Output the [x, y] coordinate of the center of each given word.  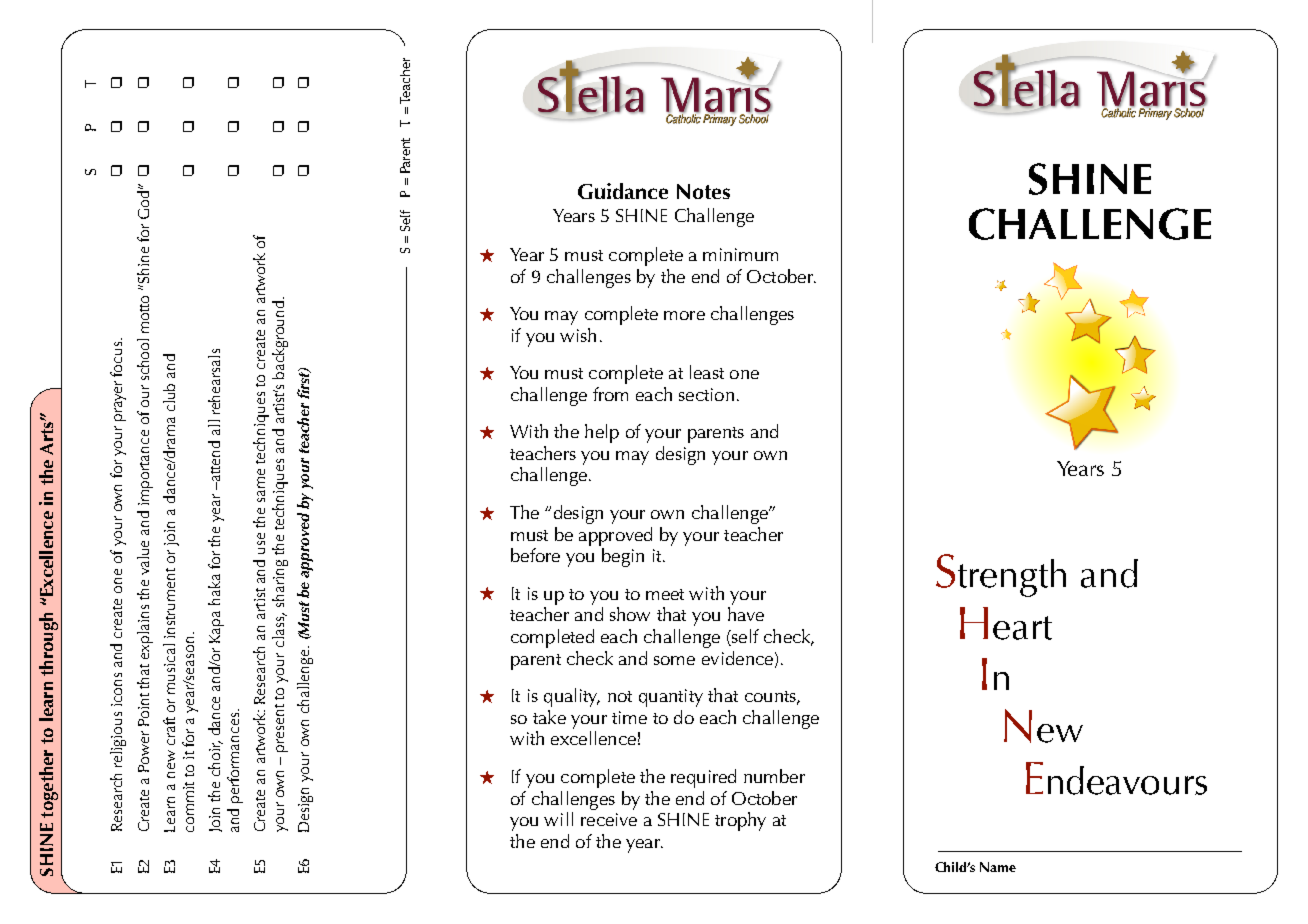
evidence [737, 658]
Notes [703, 191]
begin [623, 557]
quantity [671, 698]
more [684, 315]
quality [572, 697]
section [706, 394]
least [707, 372]
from [610, 394]
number [774, 776]
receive [609, 819]
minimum [740, 254]
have [746, 614]
